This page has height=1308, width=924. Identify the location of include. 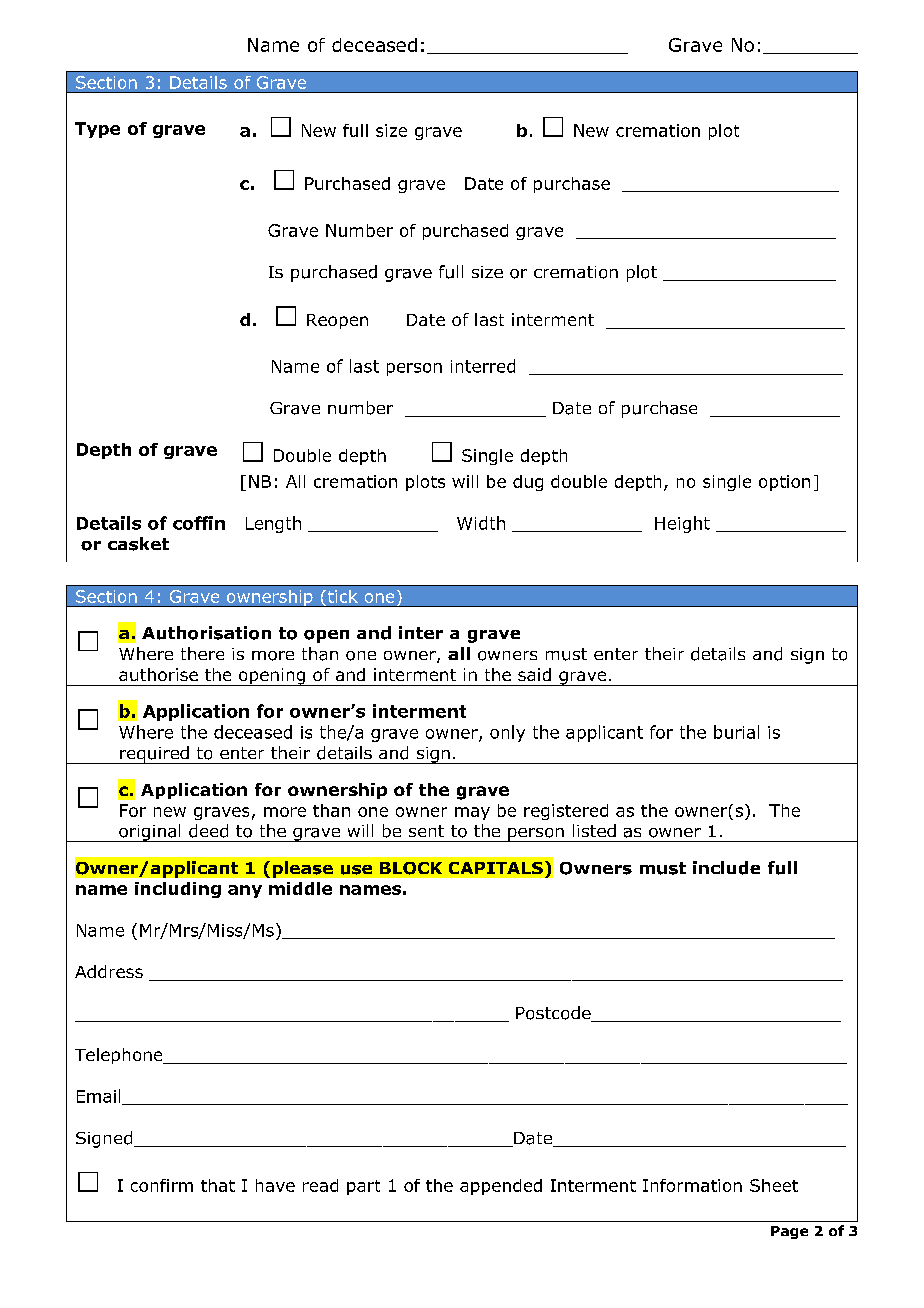
(726, 868).
